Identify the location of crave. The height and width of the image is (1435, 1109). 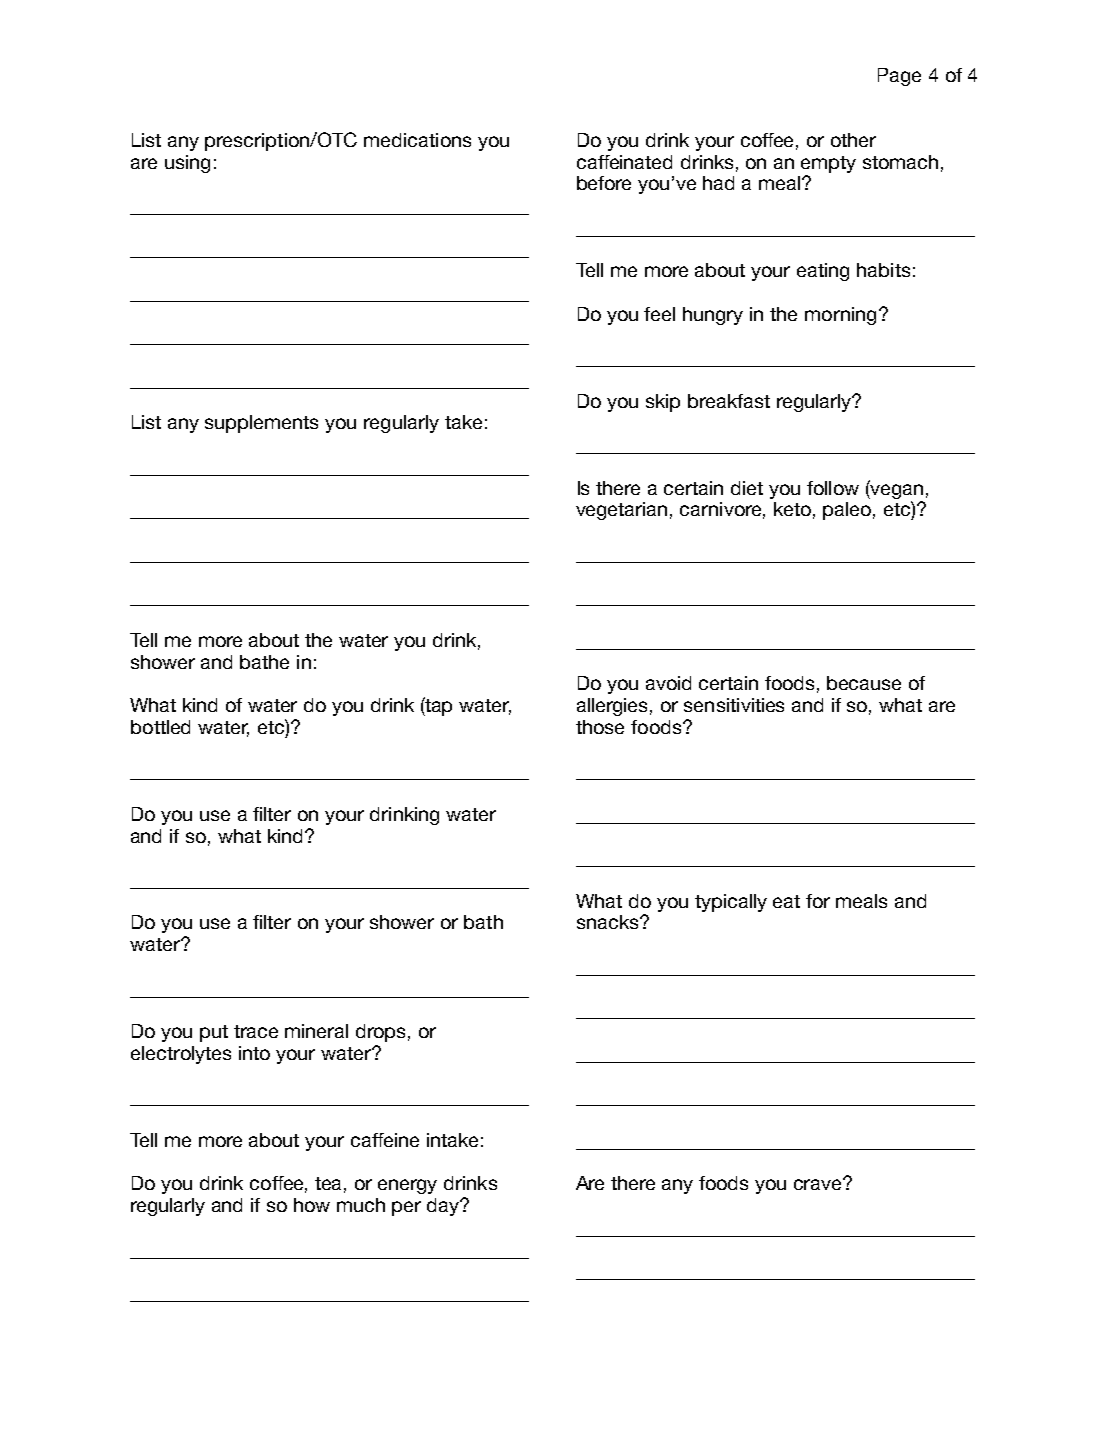
(819, 1184).
